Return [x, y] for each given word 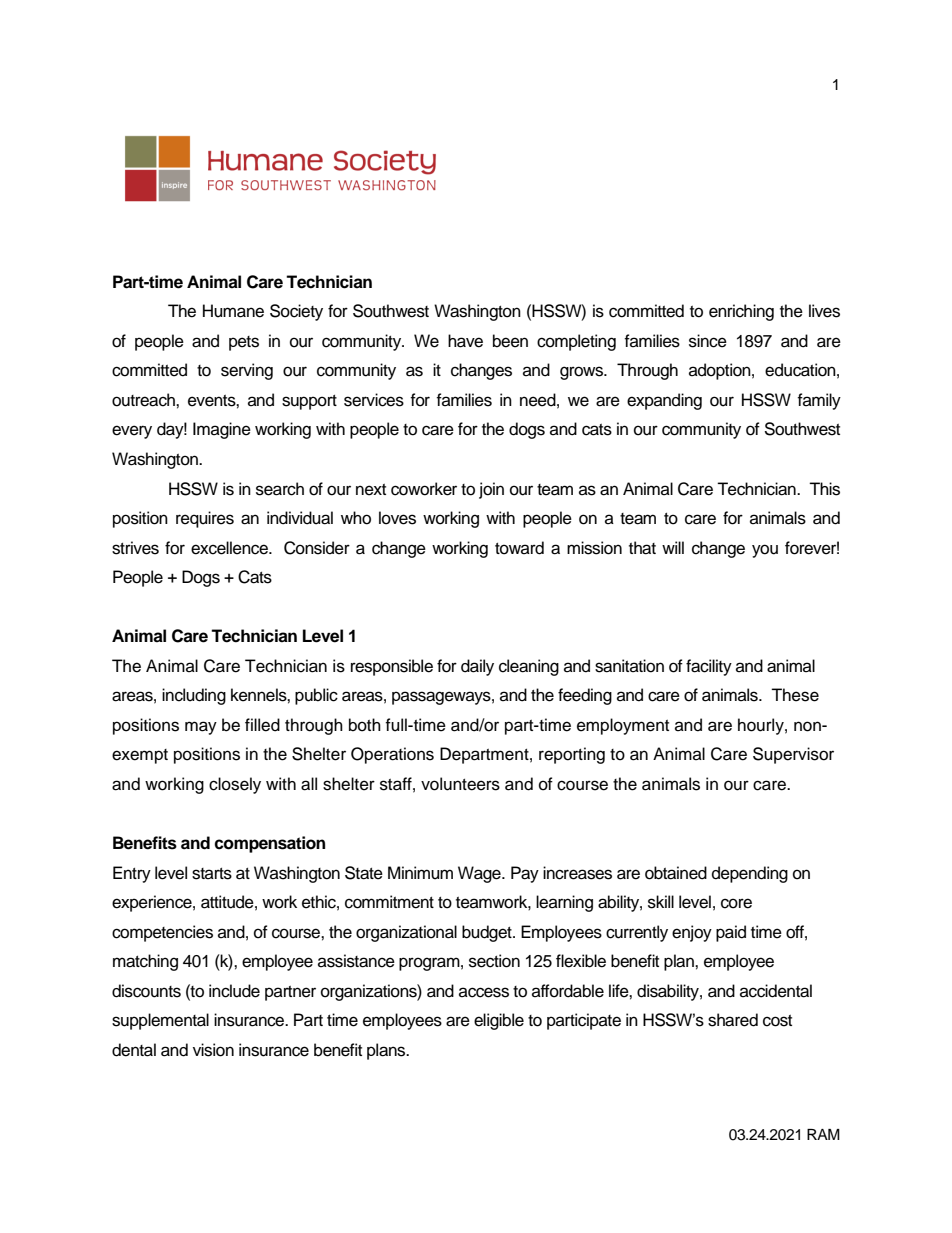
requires [205, 519]
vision [213, 1050]
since [708, 341]
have [465, 341]
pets [244, 343]
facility [709, 667]
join [491, 490]
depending [750, 874]
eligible [499, 1021]
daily [477, 667]
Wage [480, 874]
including [194, 696]
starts [212, 874]
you [765, 551]
